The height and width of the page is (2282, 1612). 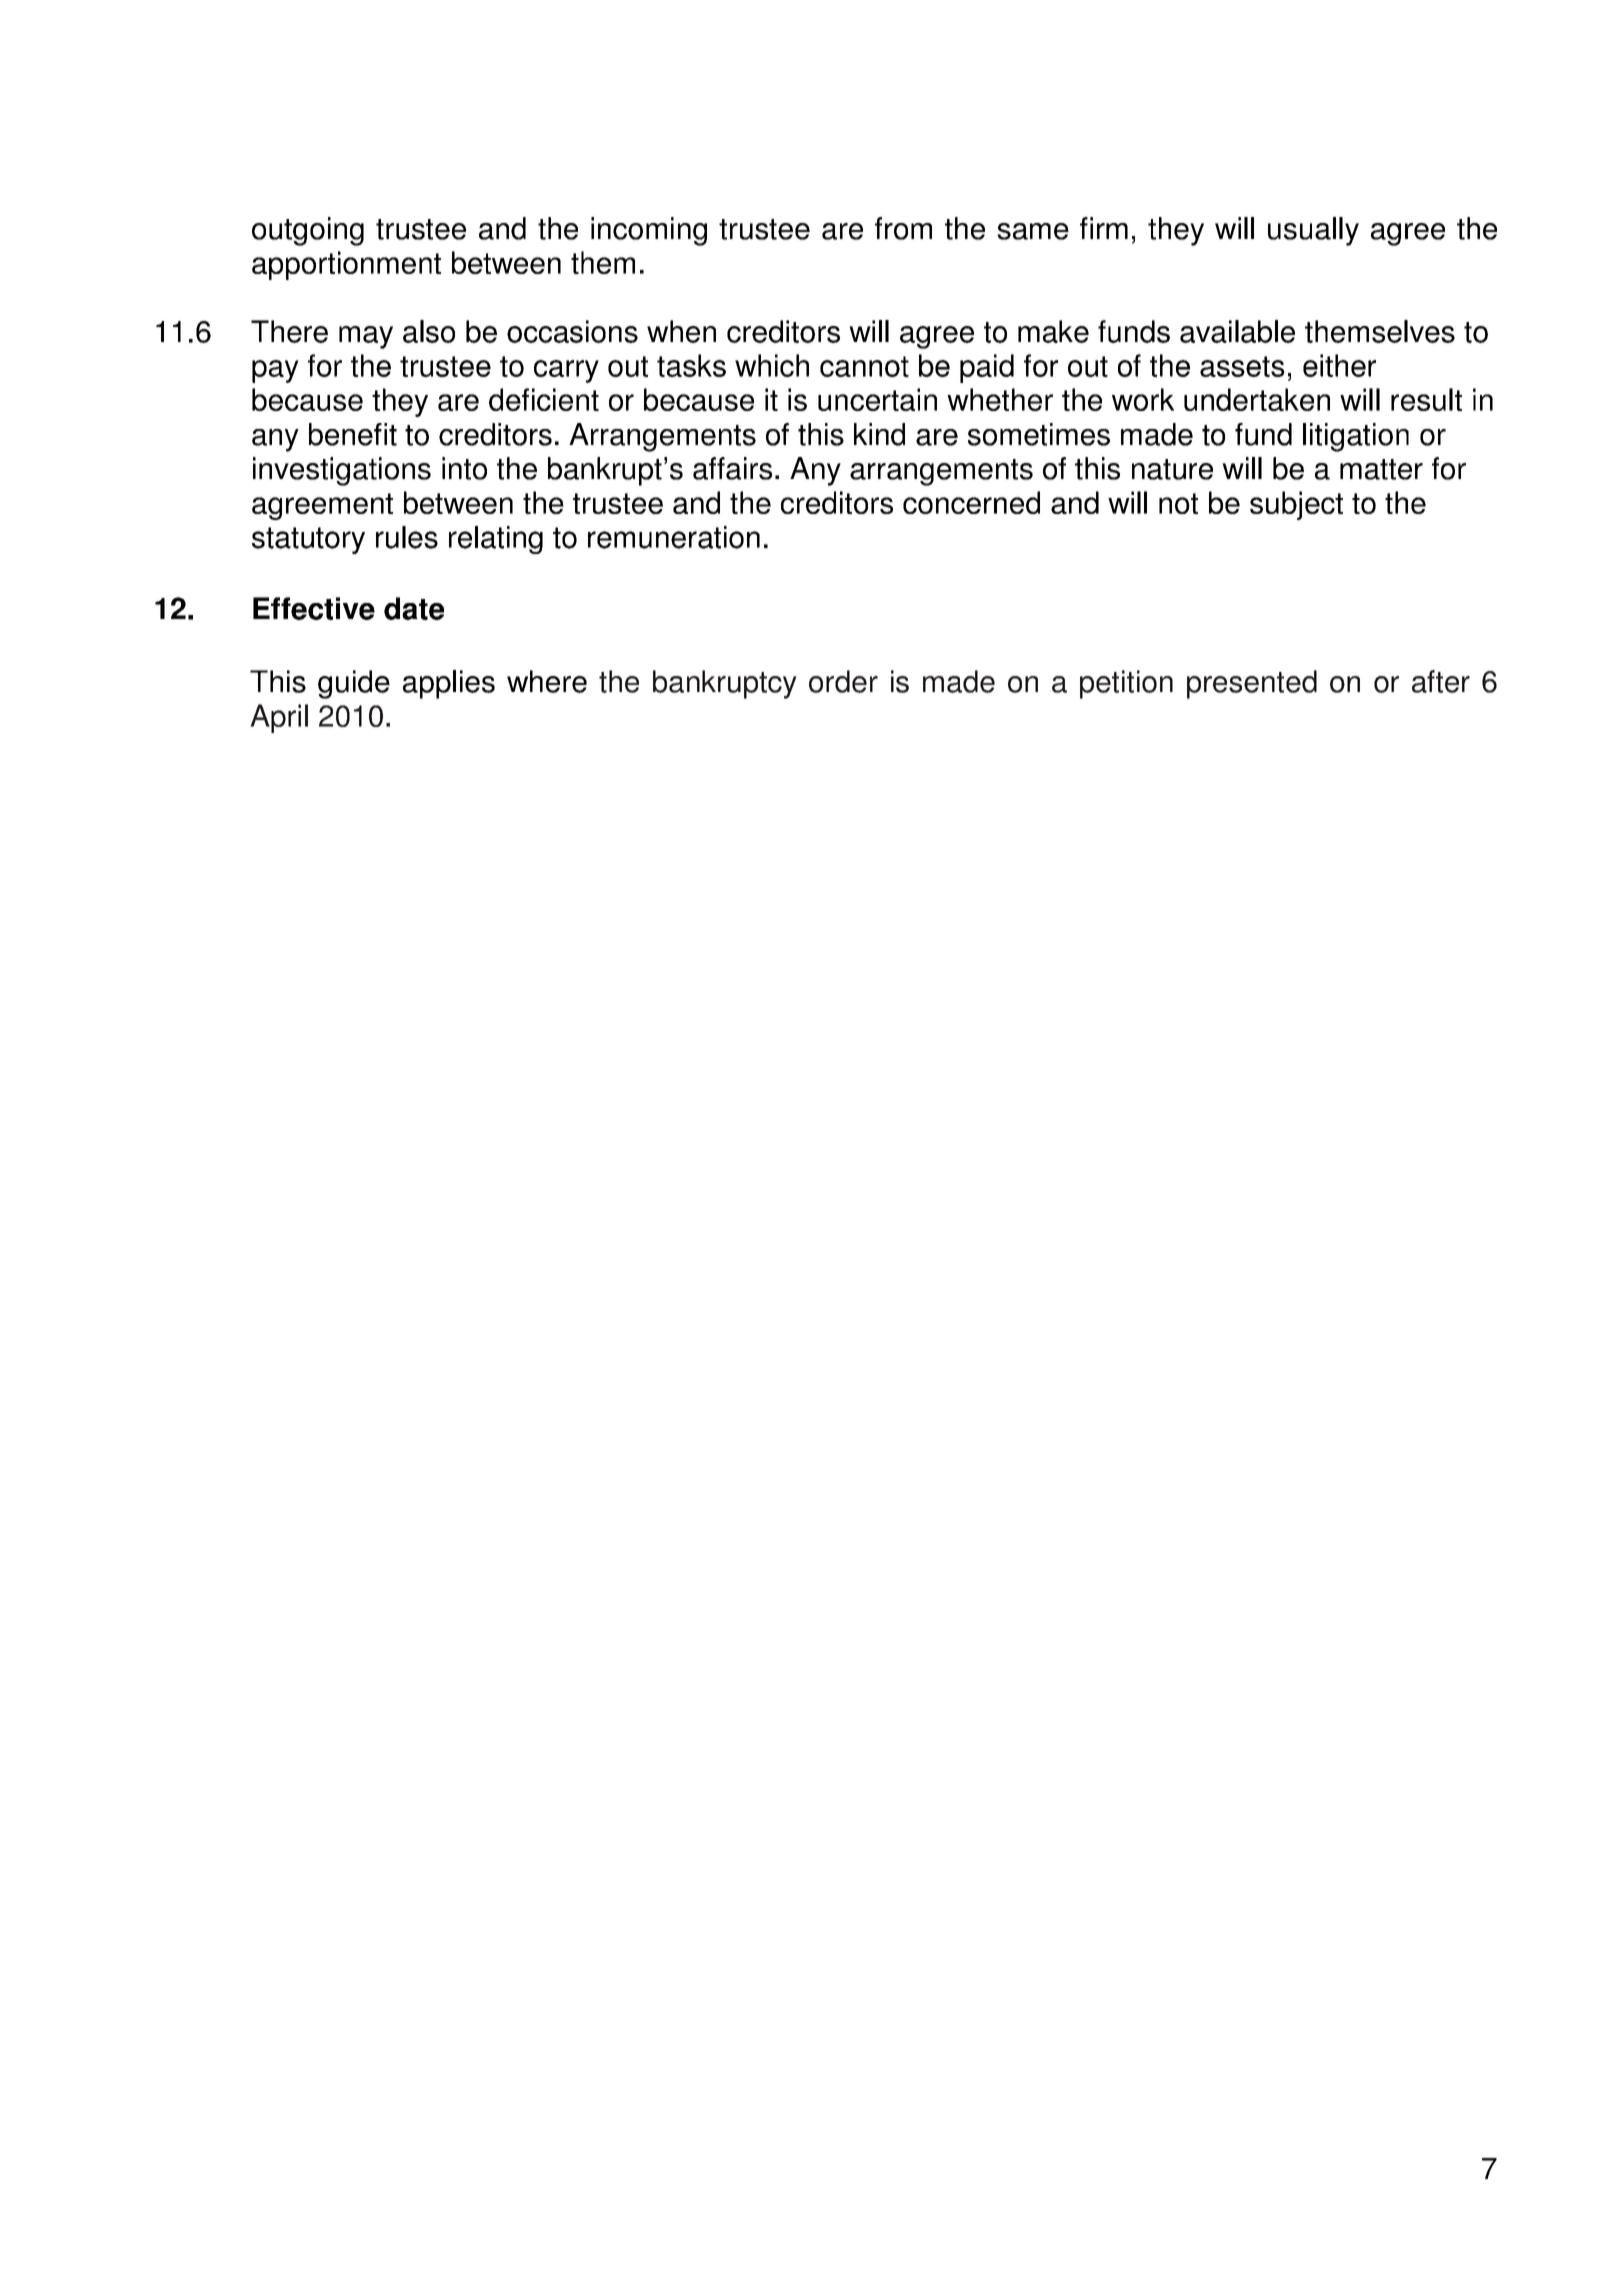 I want to click on from, so click(x=903, y=228).
